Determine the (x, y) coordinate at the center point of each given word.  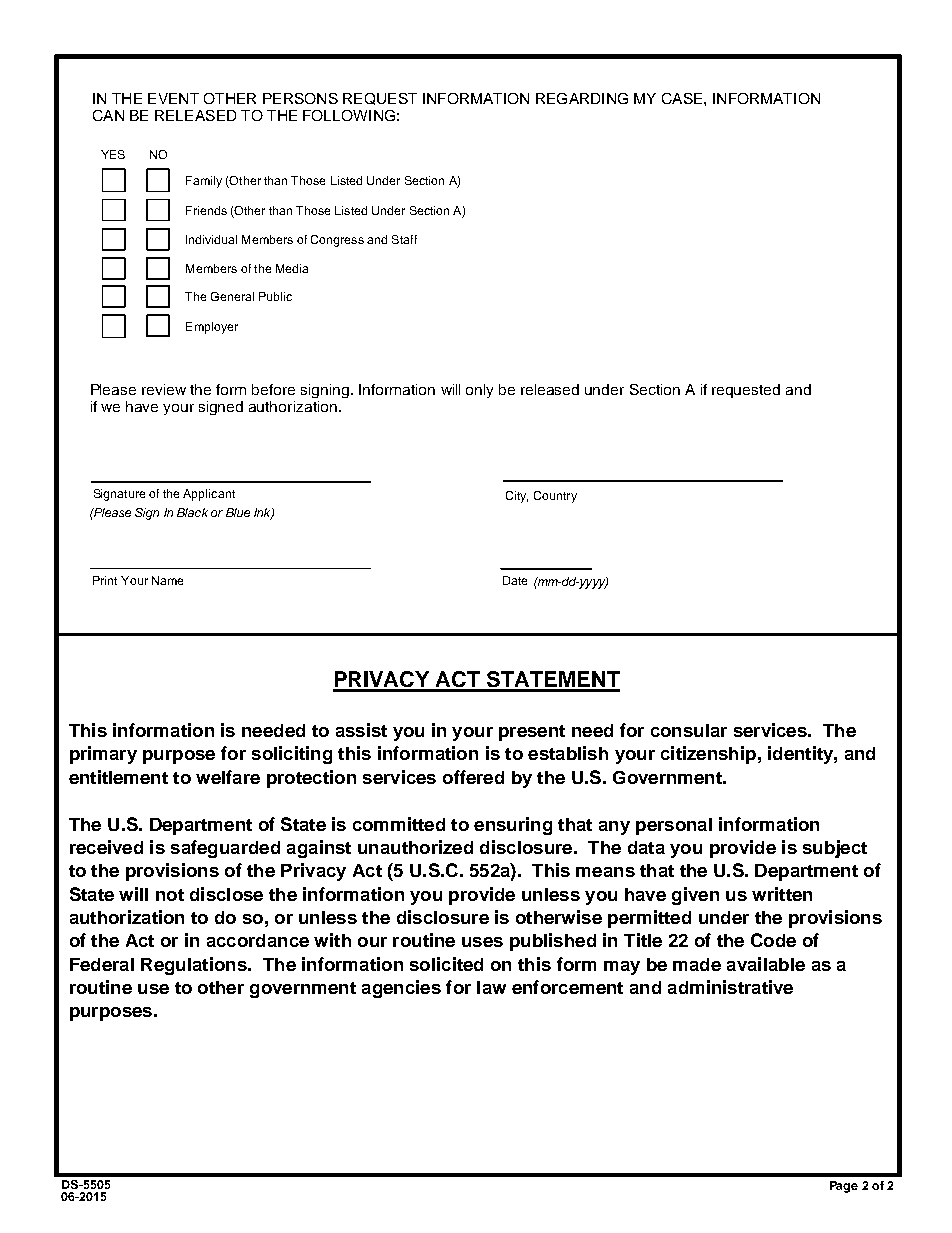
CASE (682, 98)
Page (844, 1187)
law (491, 987)
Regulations (195, 966)
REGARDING (582, 98)
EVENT (173, 98)
